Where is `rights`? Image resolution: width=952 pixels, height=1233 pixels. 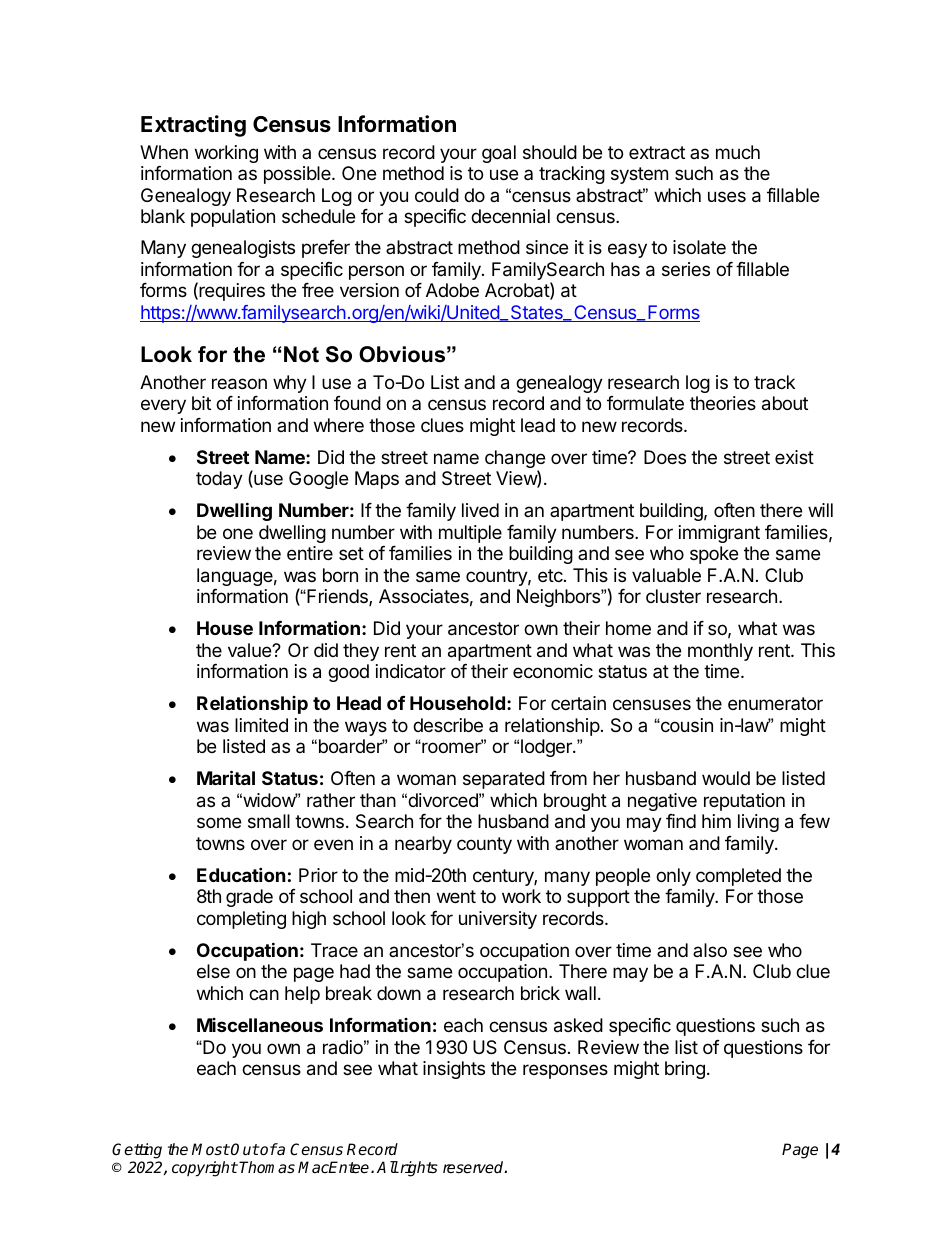
rights is located at coordinates (418, 1169).
